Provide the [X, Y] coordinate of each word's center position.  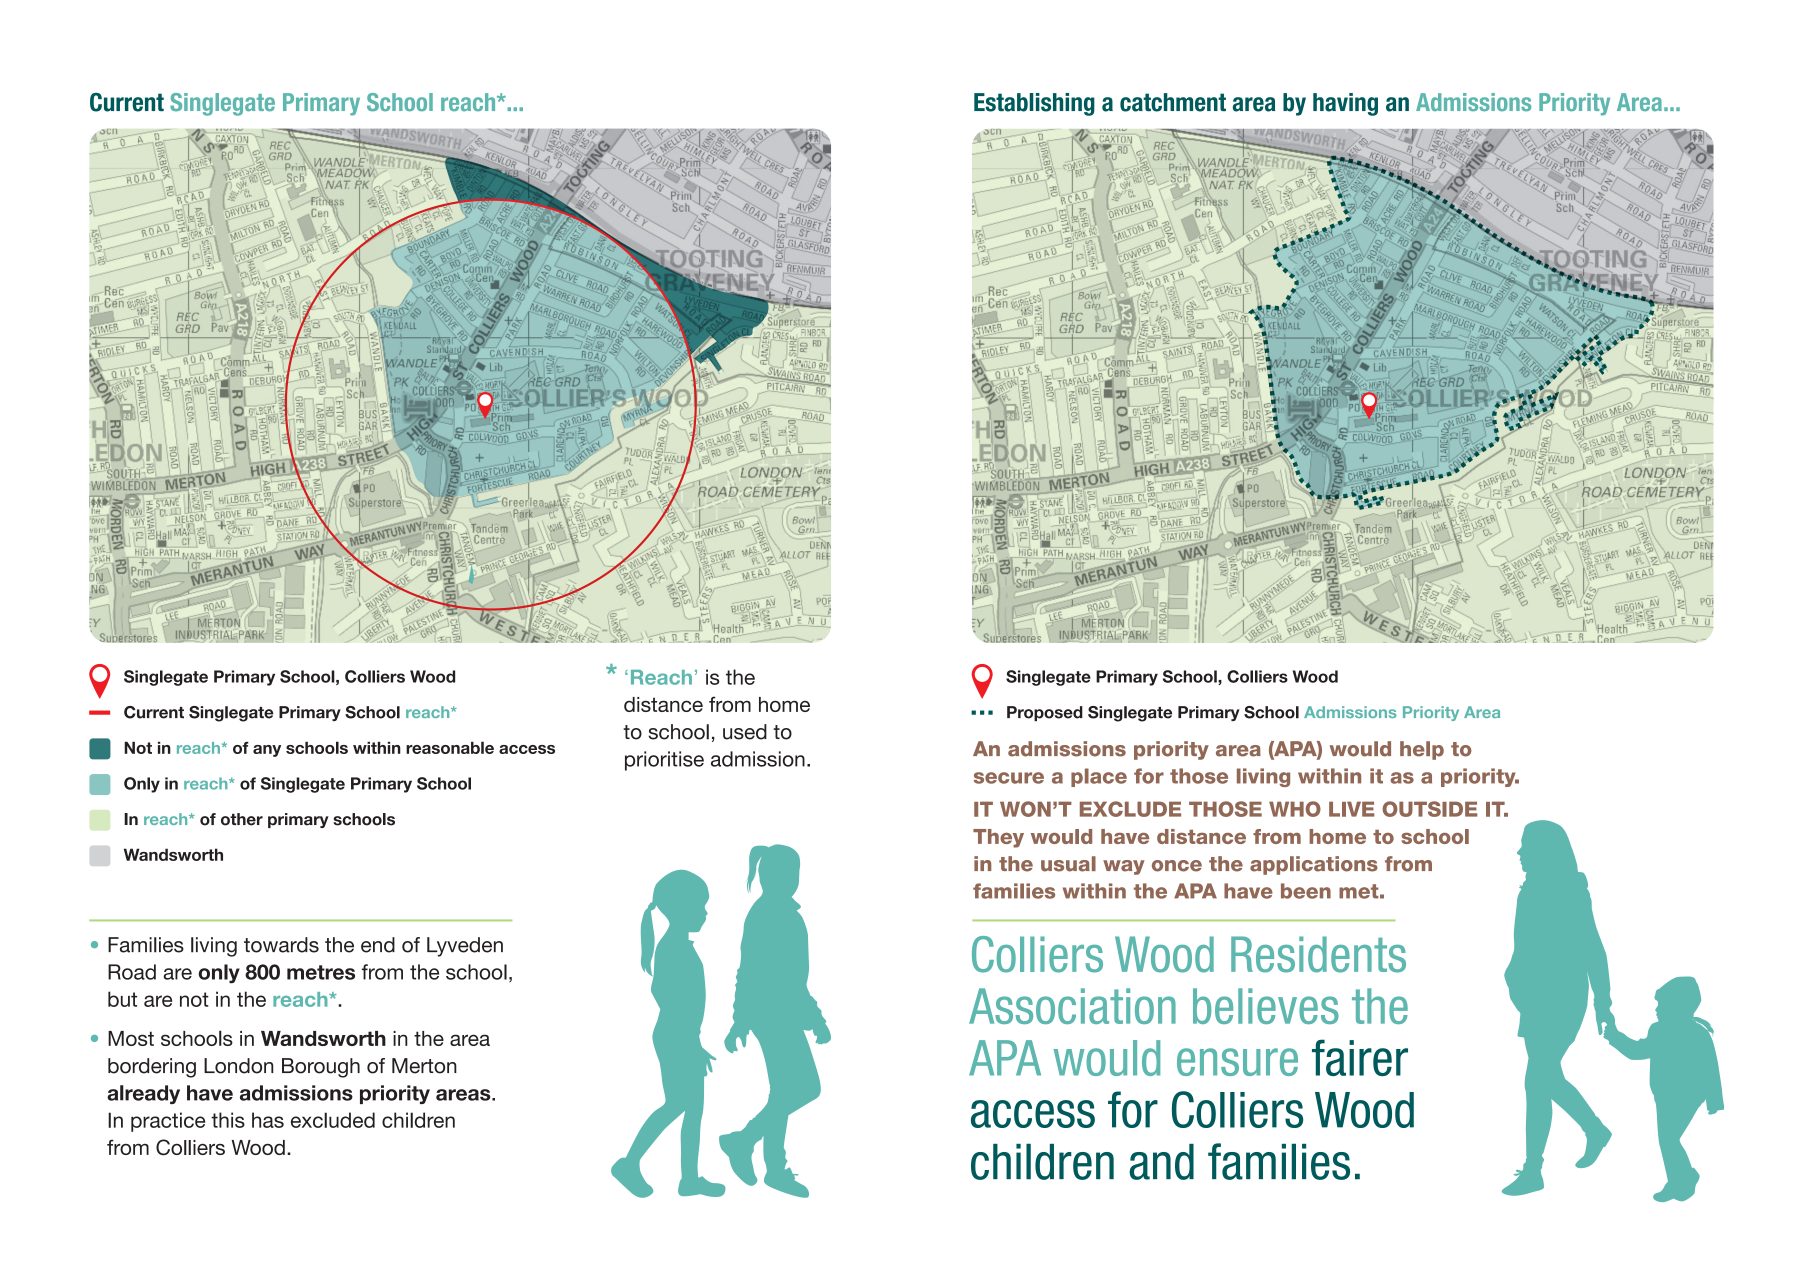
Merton [424, 1066]
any [267, 751]
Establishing [1034, 104]
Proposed [1045, 713]
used [745, 732]
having [1345, 104]
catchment [1173, 102]
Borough [321, 1068]
